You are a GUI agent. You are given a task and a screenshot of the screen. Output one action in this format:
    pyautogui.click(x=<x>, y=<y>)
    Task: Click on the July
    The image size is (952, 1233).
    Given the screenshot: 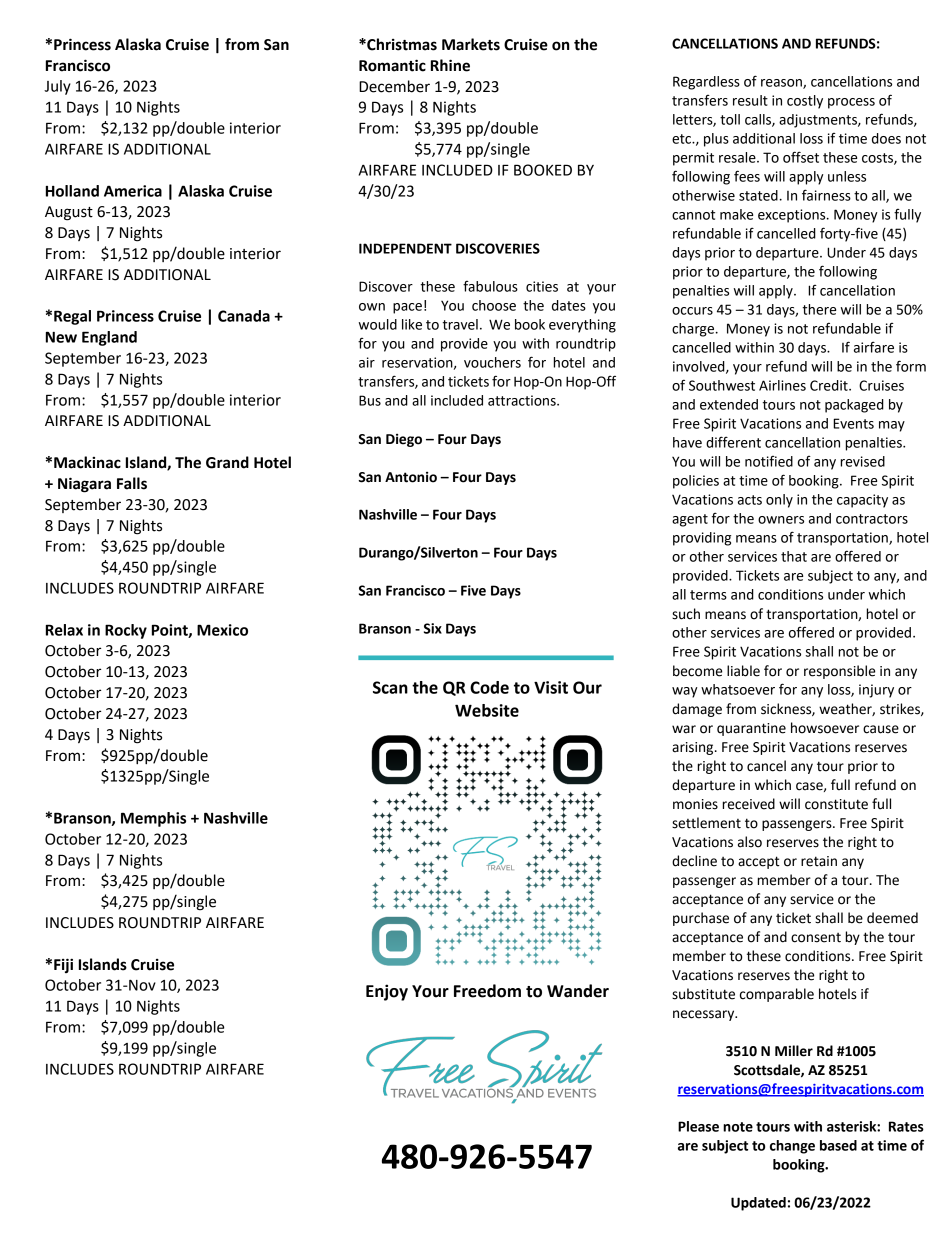 What is the action you would take?
    pyautogui.click(x=57, y=87)
